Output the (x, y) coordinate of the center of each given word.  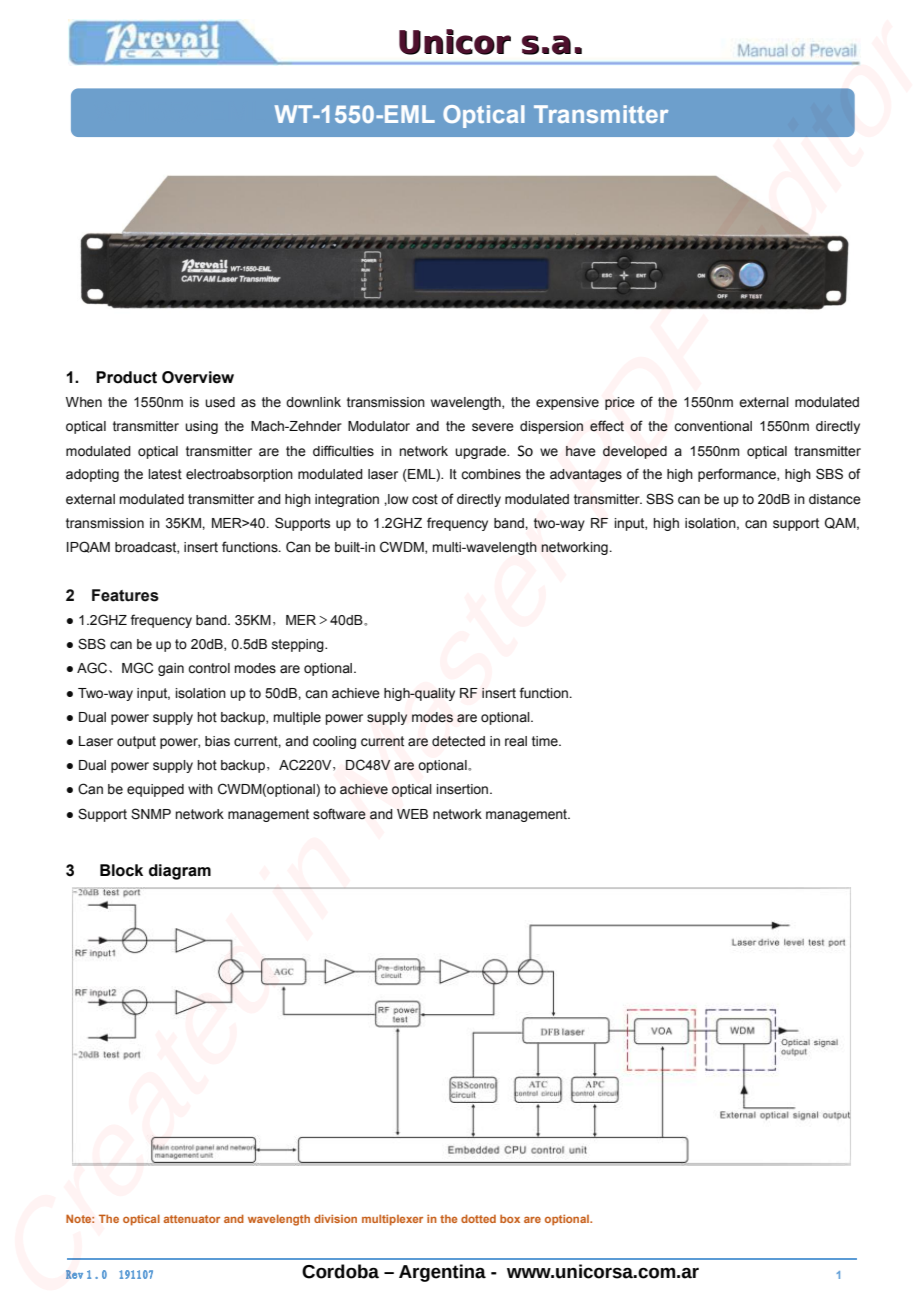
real (516, 741)
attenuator (192, 1219)
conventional (713, 426)
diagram (180, 872)
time (546, 741)
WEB (412, 814)
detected (458, 741)
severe (493, 427)
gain (171, 669)
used (220, 402)
